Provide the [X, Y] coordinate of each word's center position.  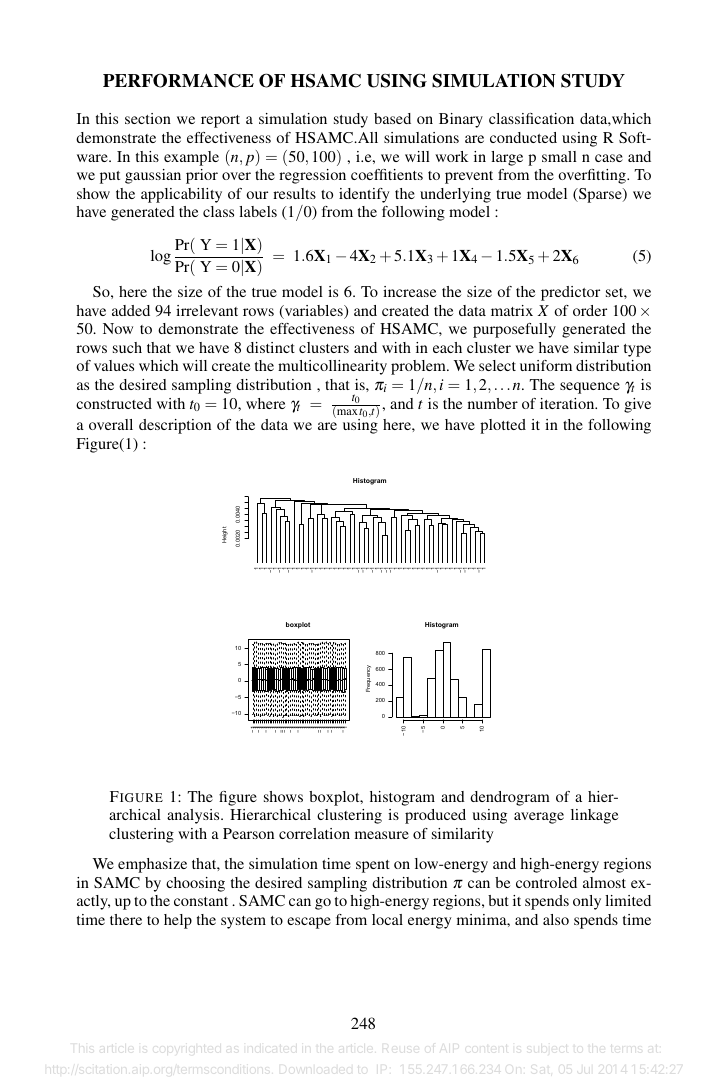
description [175, 426]
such [127, 347]
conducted [523, 137]
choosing [195, 884]
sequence [590, 388]
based [392, 118]
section [148, 118]
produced [435, 816]
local [387, 919]
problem [419, 367]
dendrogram [510, 798]
